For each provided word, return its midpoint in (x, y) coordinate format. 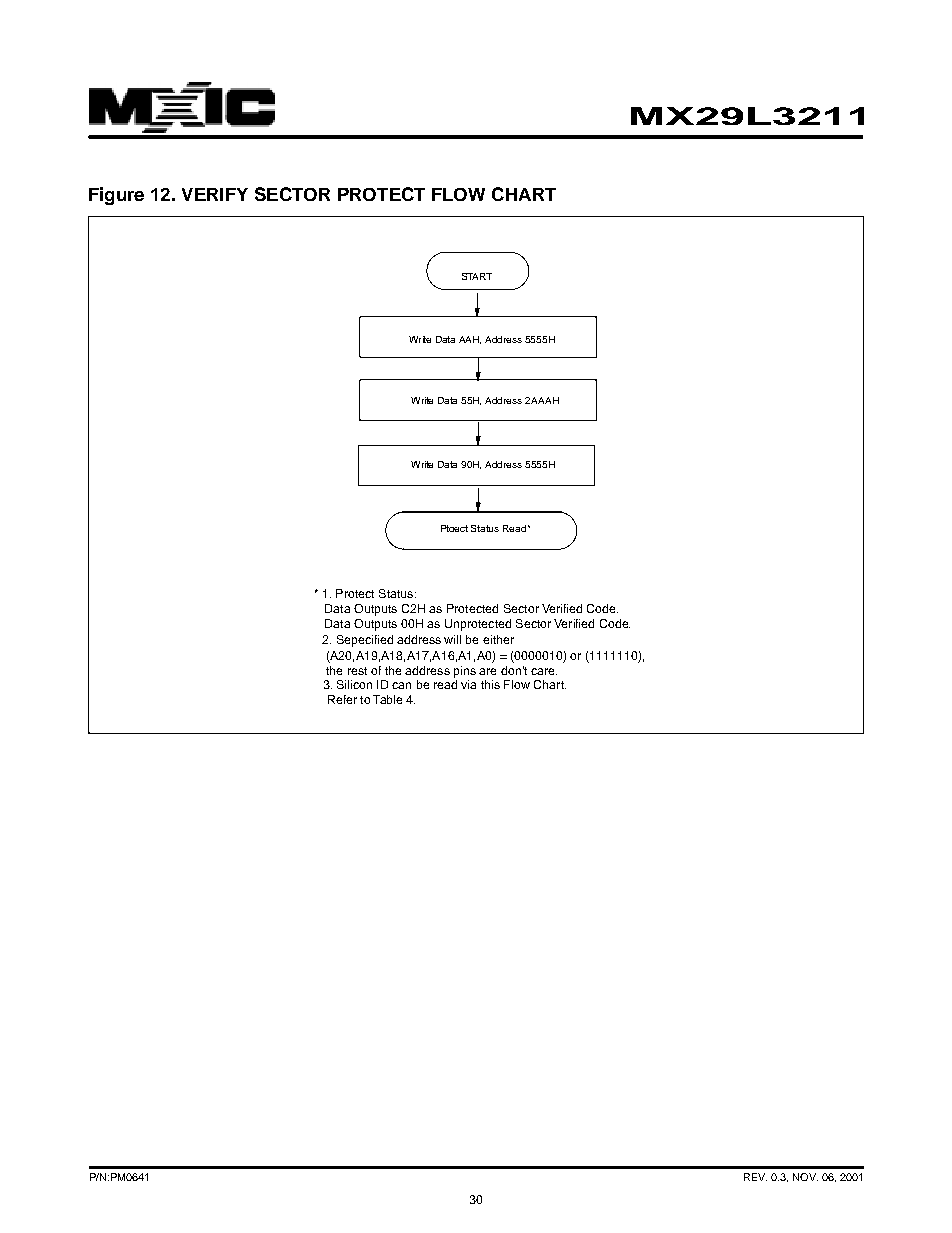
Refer (342, 699)
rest (357, 671)
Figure (116, 196)
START (477, 276)
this (490, 684)
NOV (805, 1177)
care (544, 671)
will (452, 639)
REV (755, 1177)
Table (387, 699)
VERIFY (215, 194)
